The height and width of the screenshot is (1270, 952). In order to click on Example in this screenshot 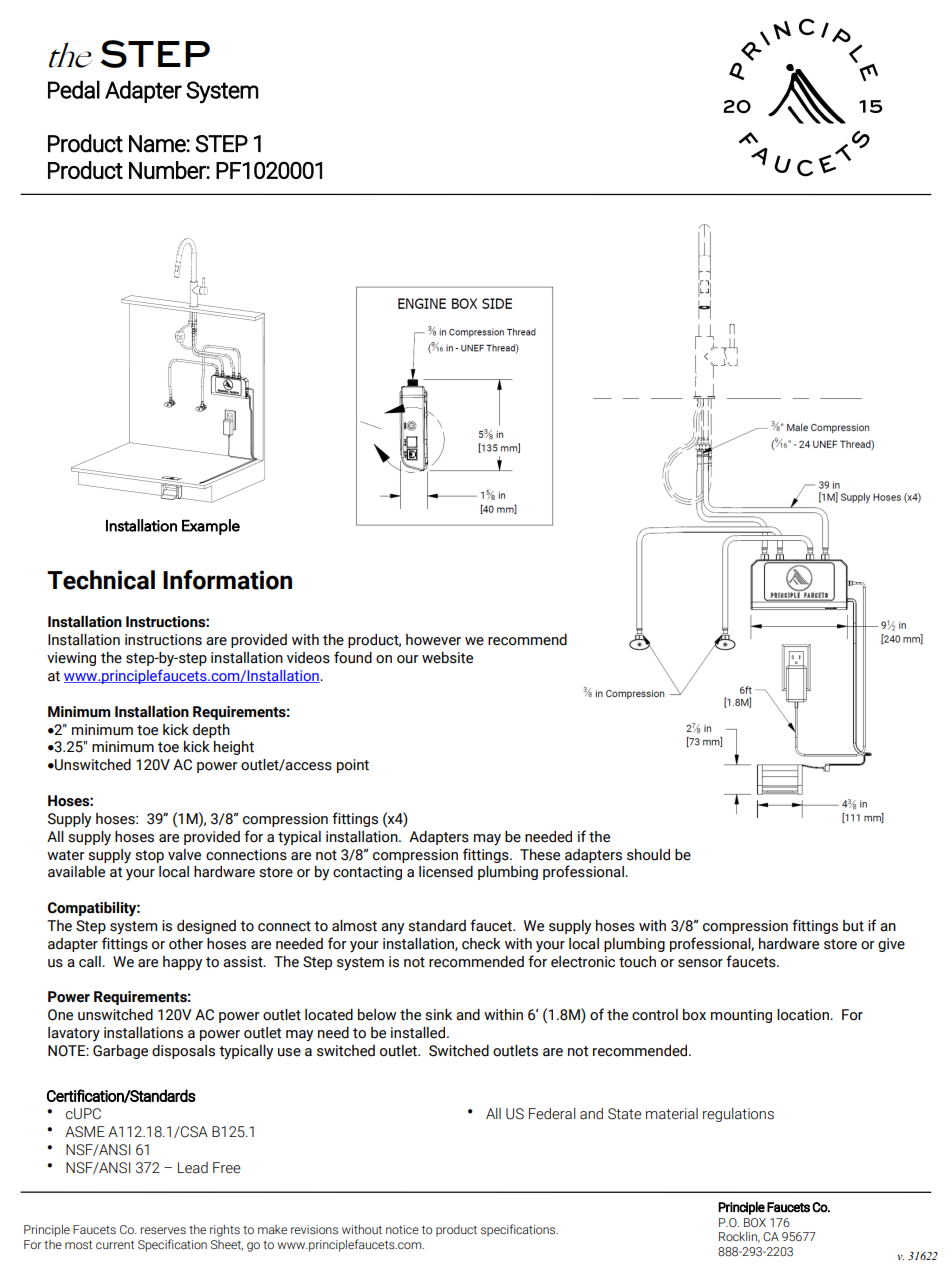, I will do `click(211, 527)`.
